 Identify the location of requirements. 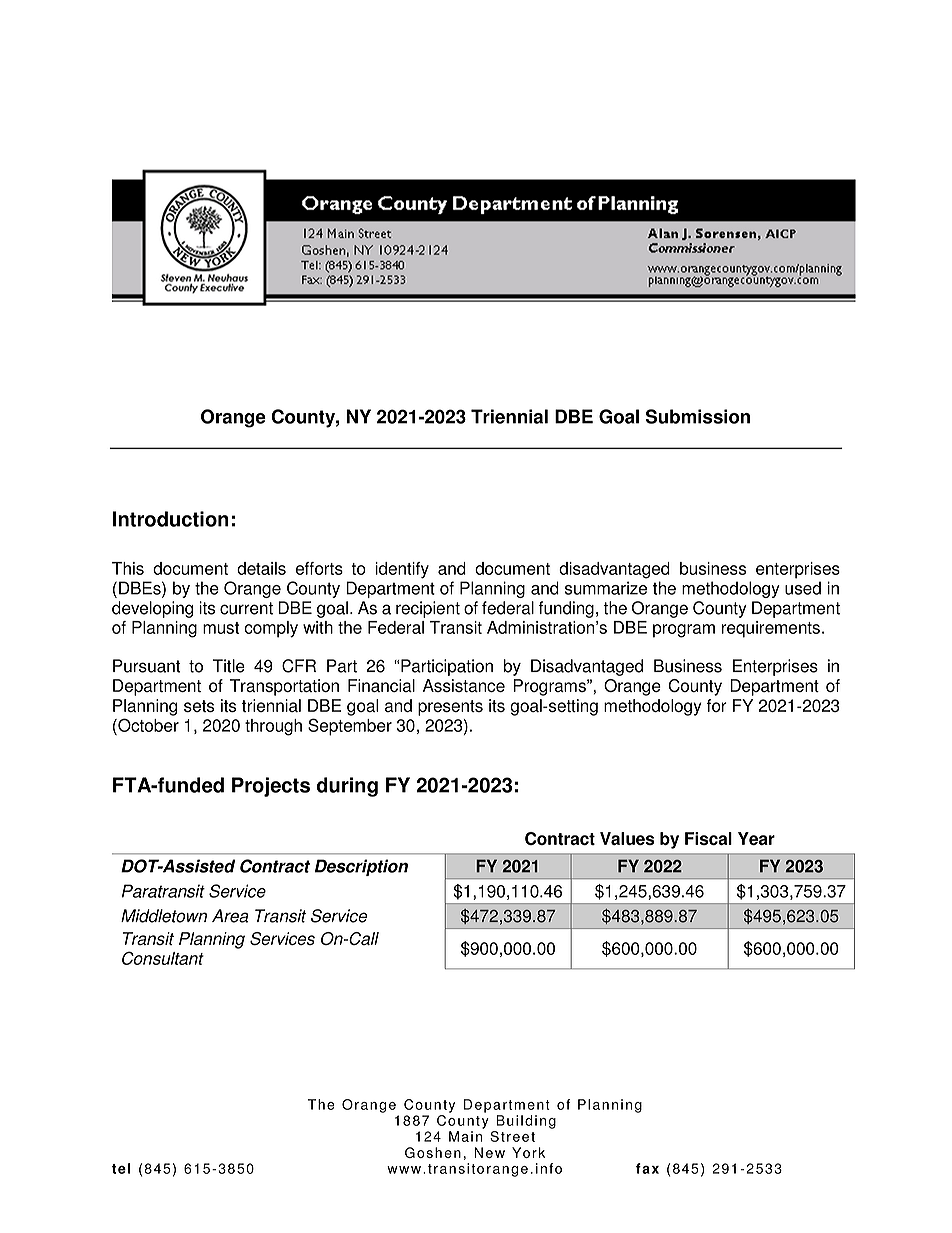
(772, 629).
